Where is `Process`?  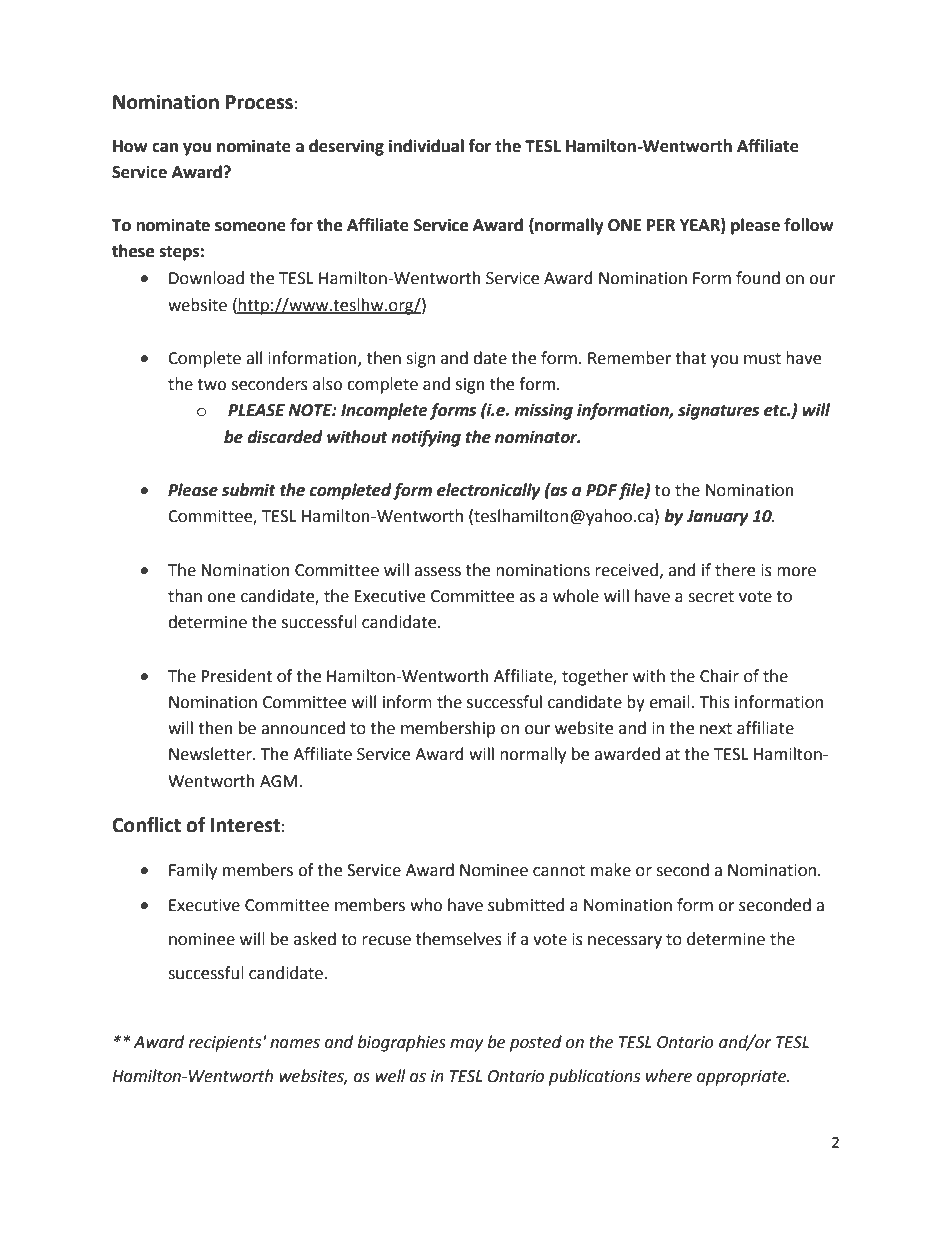 Process is located at coordinates (259, 102).
